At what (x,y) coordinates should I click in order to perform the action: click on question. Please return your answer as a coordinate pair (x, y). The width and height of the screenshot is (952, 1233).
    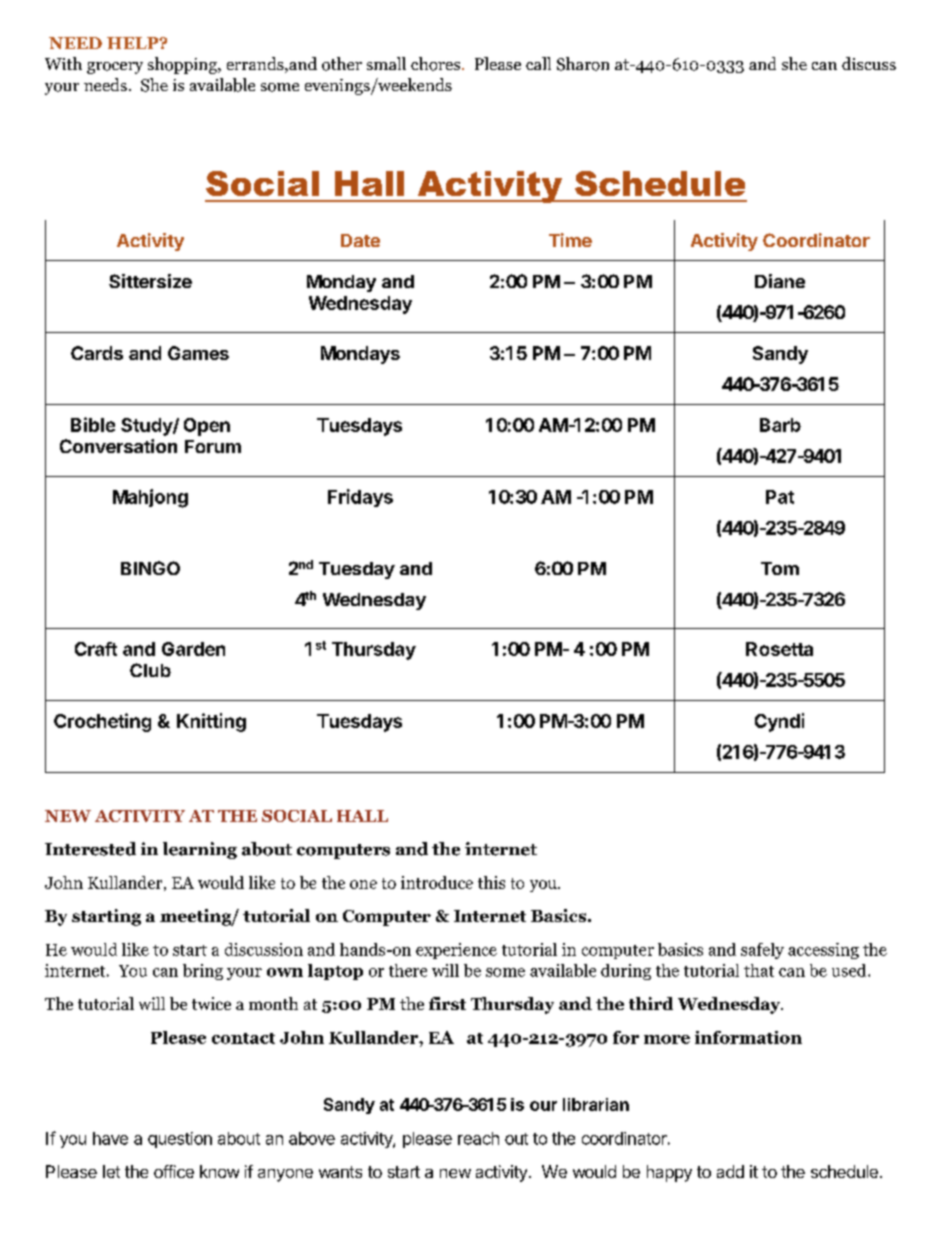
    Looking at the image, I should click on (180, 1140).
